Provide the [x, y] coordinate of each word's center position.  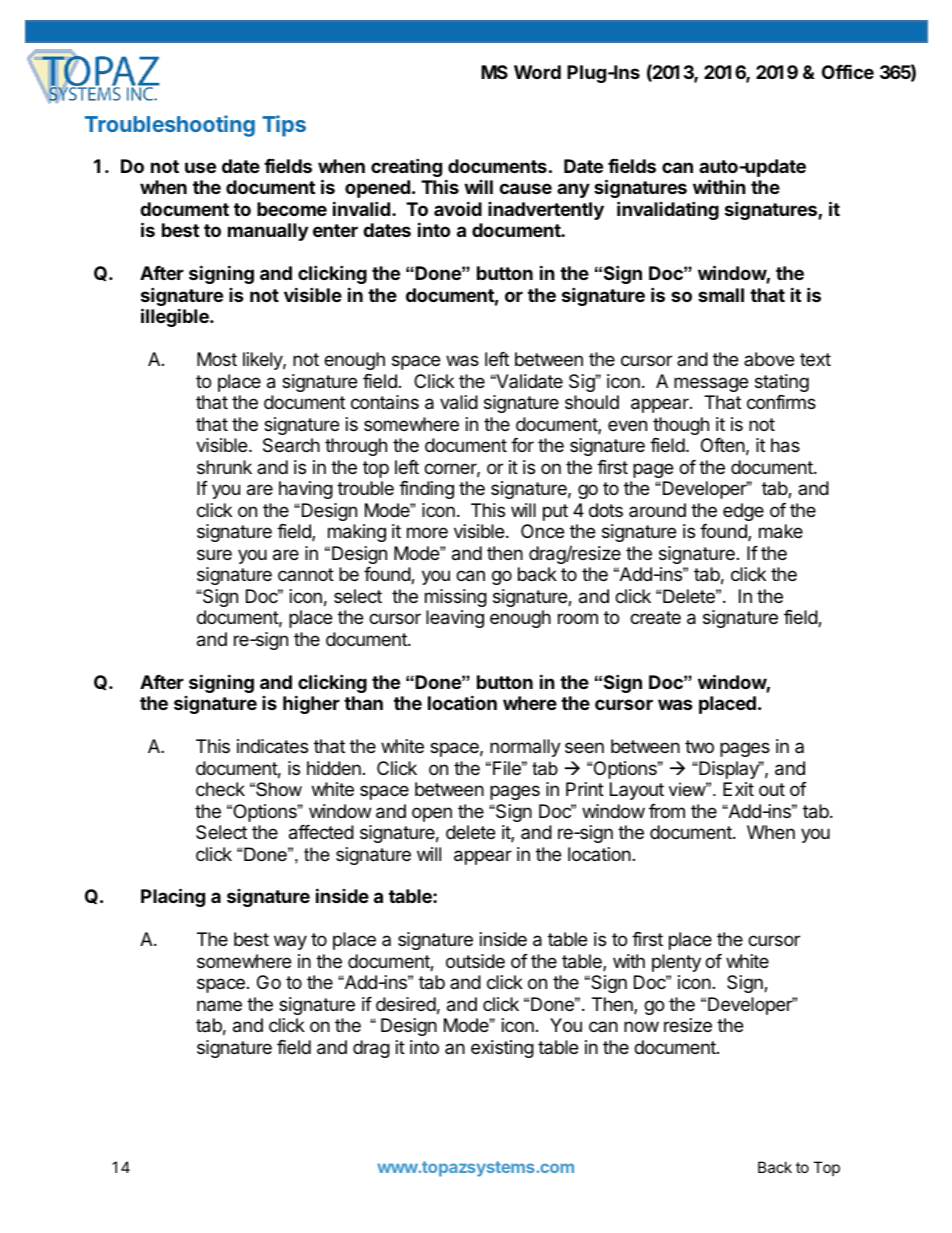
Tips [284, 126]
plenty [676, 963]
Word [537, 72]
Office [848, 71]
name [219, 1006]
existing [502, 1049]
